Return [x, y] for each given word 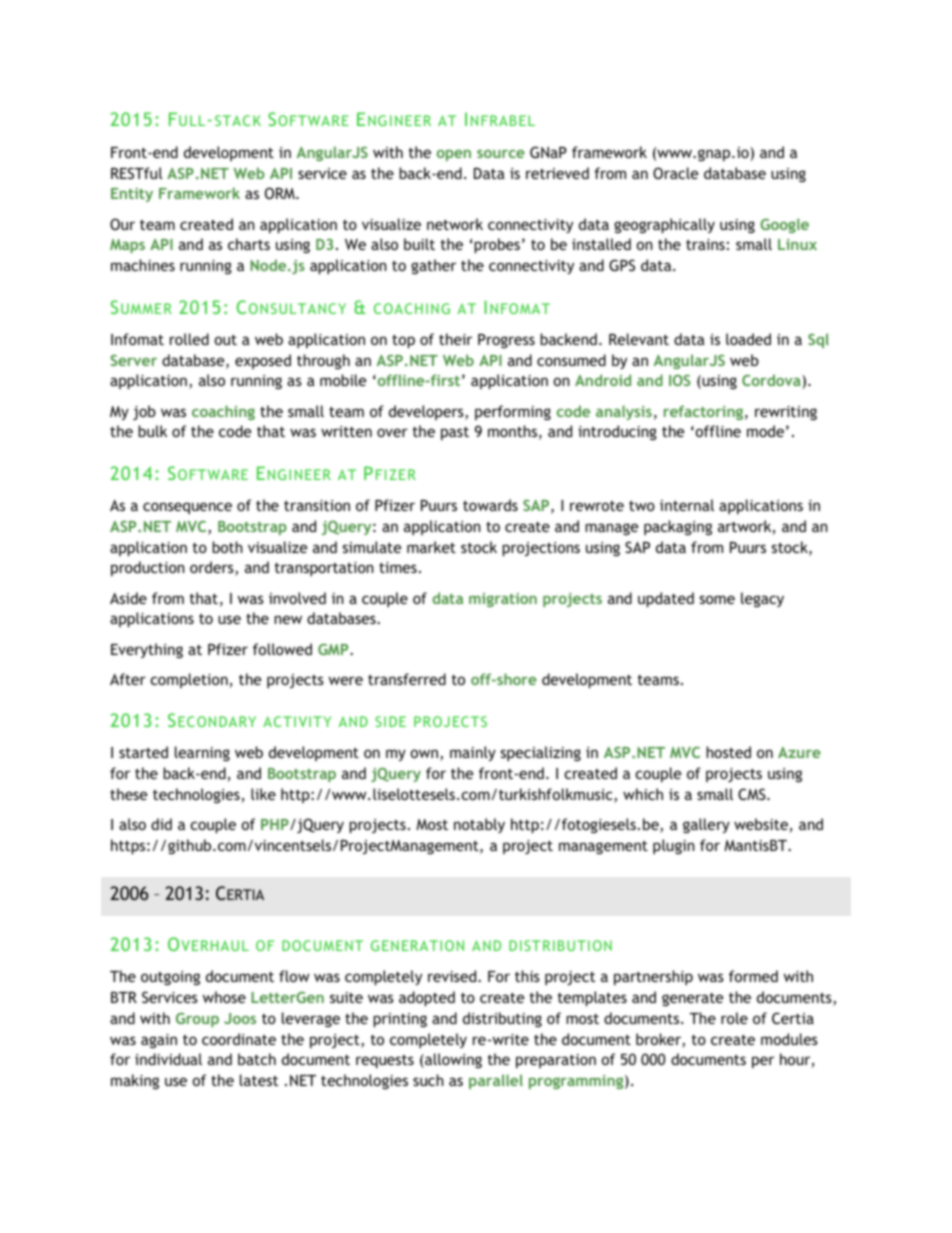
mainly [473, 753]
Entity [132, 195]
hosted [728, 752]
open [454, 155]
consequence [187, 508]
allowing [452, 1060]
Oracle [675, 173]
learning [202, 753]
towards [490, 505]
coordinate [239, 1039]
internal [687, 505]
